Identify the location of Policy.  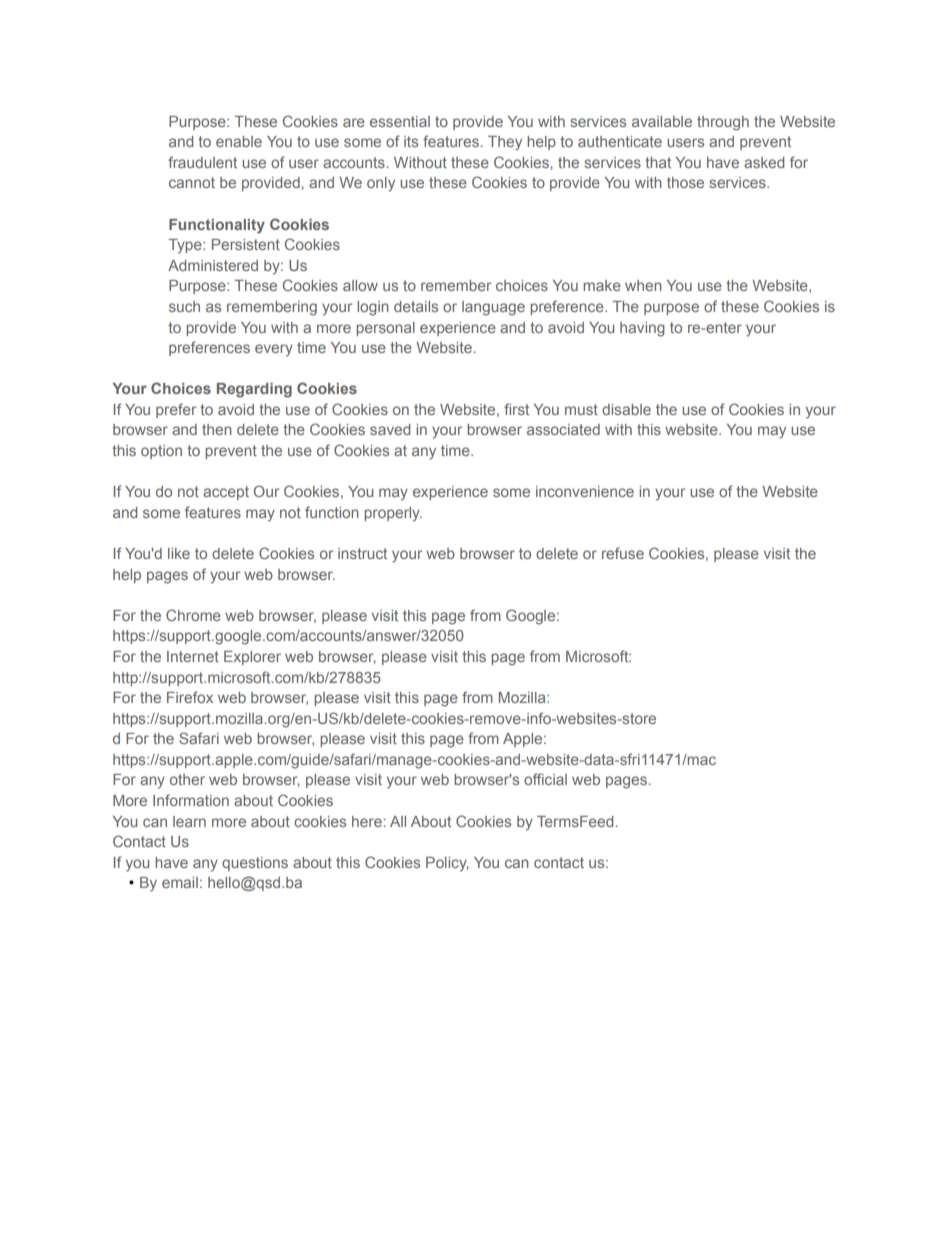
(447, 864).
